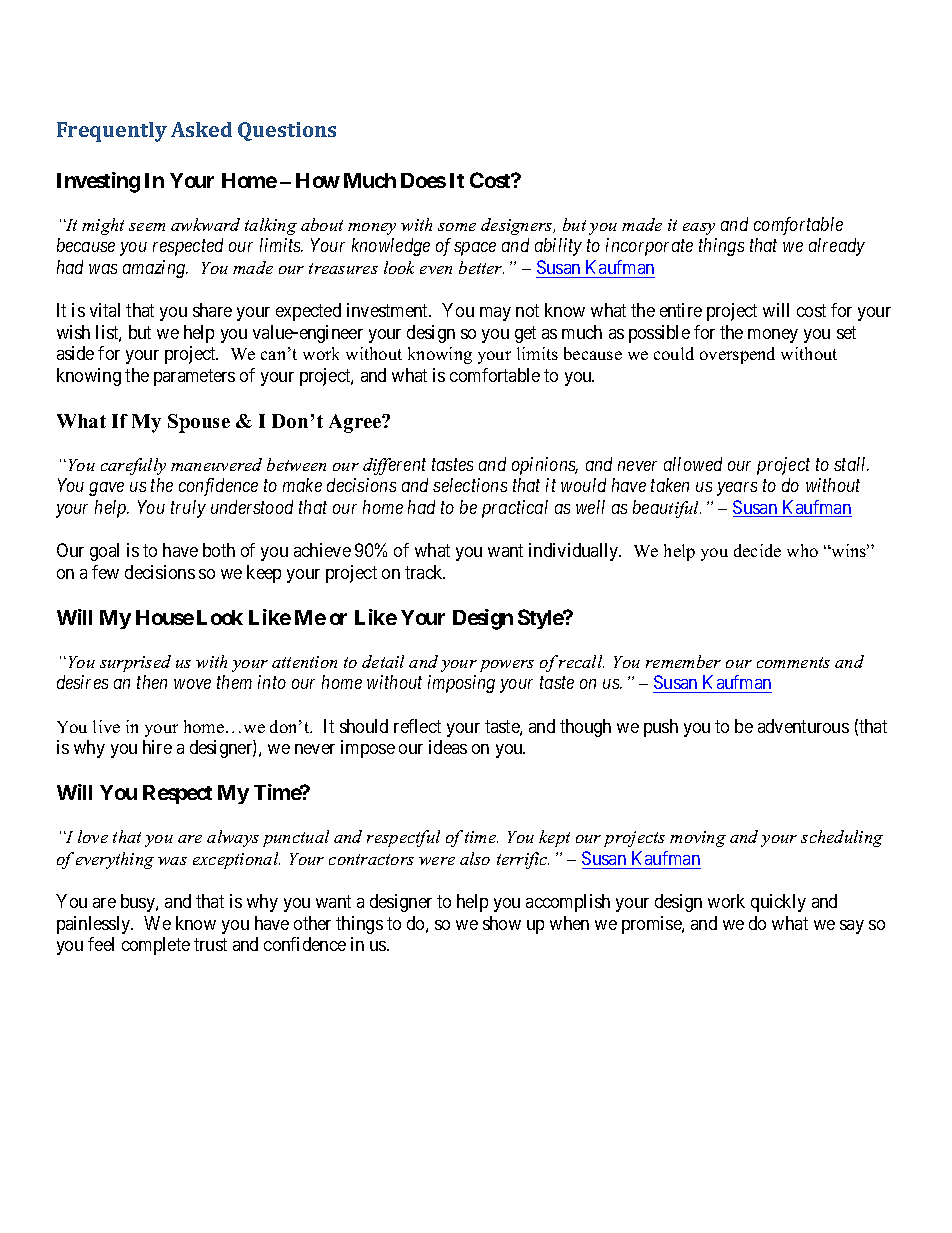  I want to click on track, so click(425, 572).
